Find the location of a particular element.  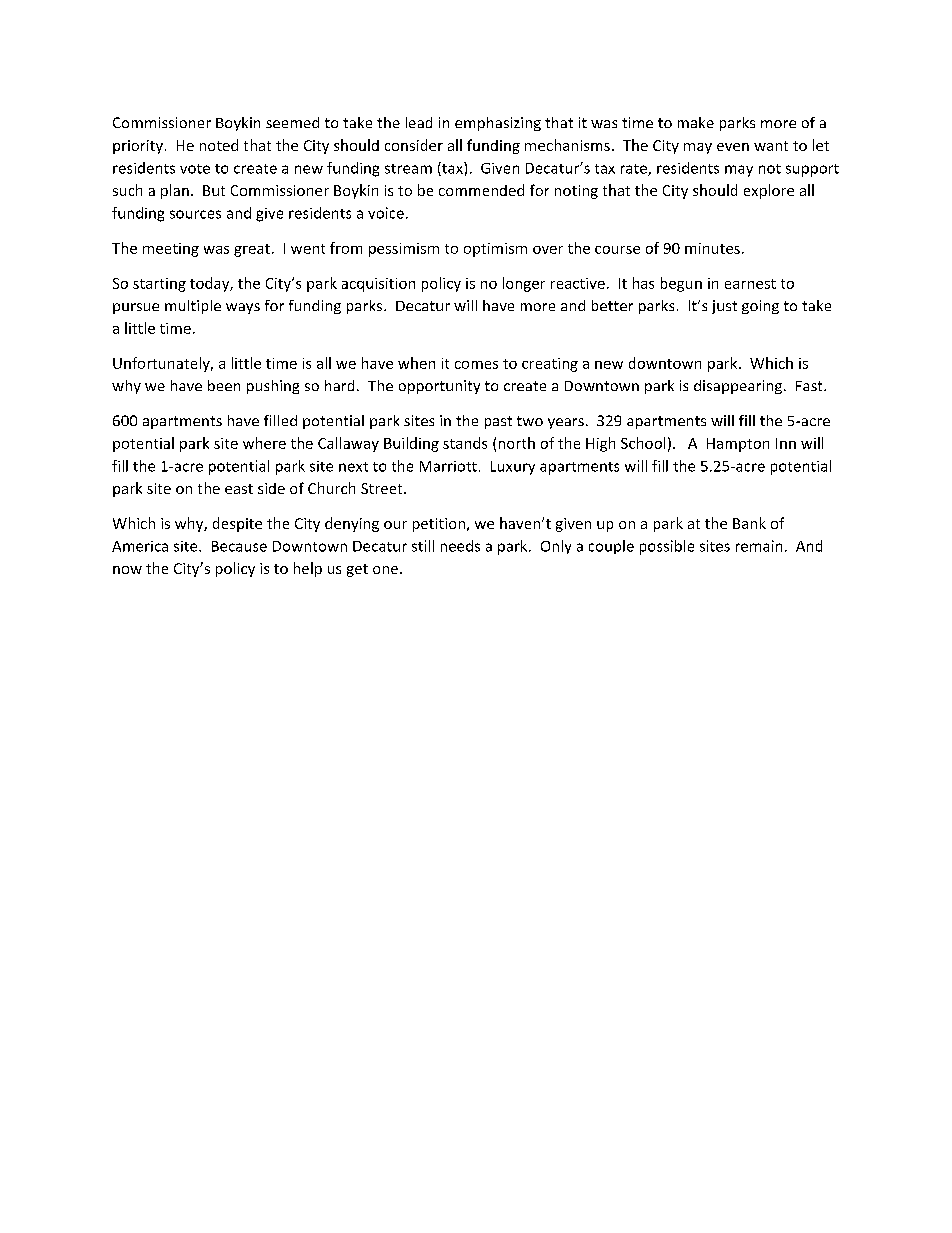

remain is located at coordinates (759, 546).
